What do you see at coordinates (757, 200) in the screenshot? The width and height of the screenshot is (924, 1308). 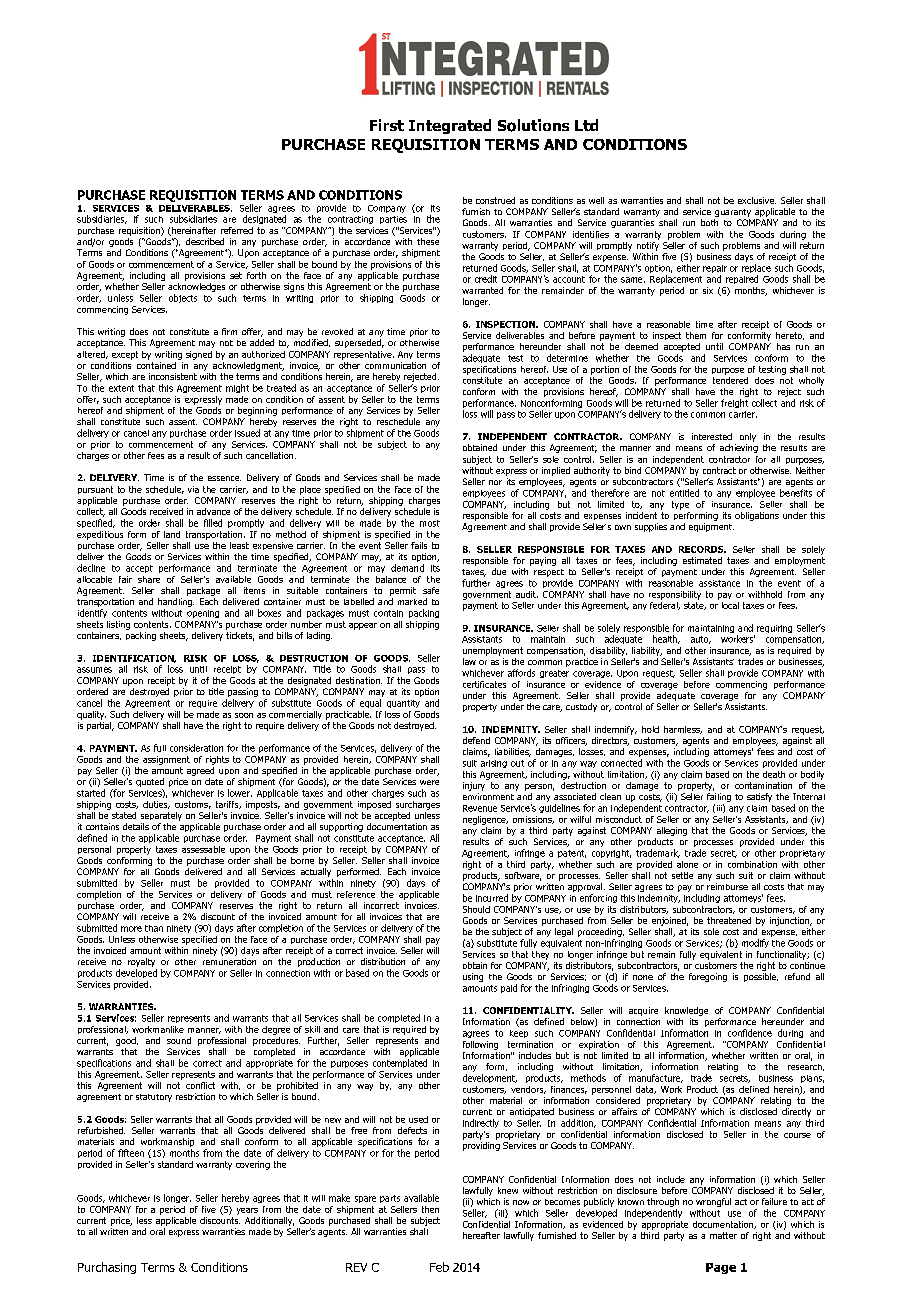 I see `exclusive` at bounding box center [757, 200].
